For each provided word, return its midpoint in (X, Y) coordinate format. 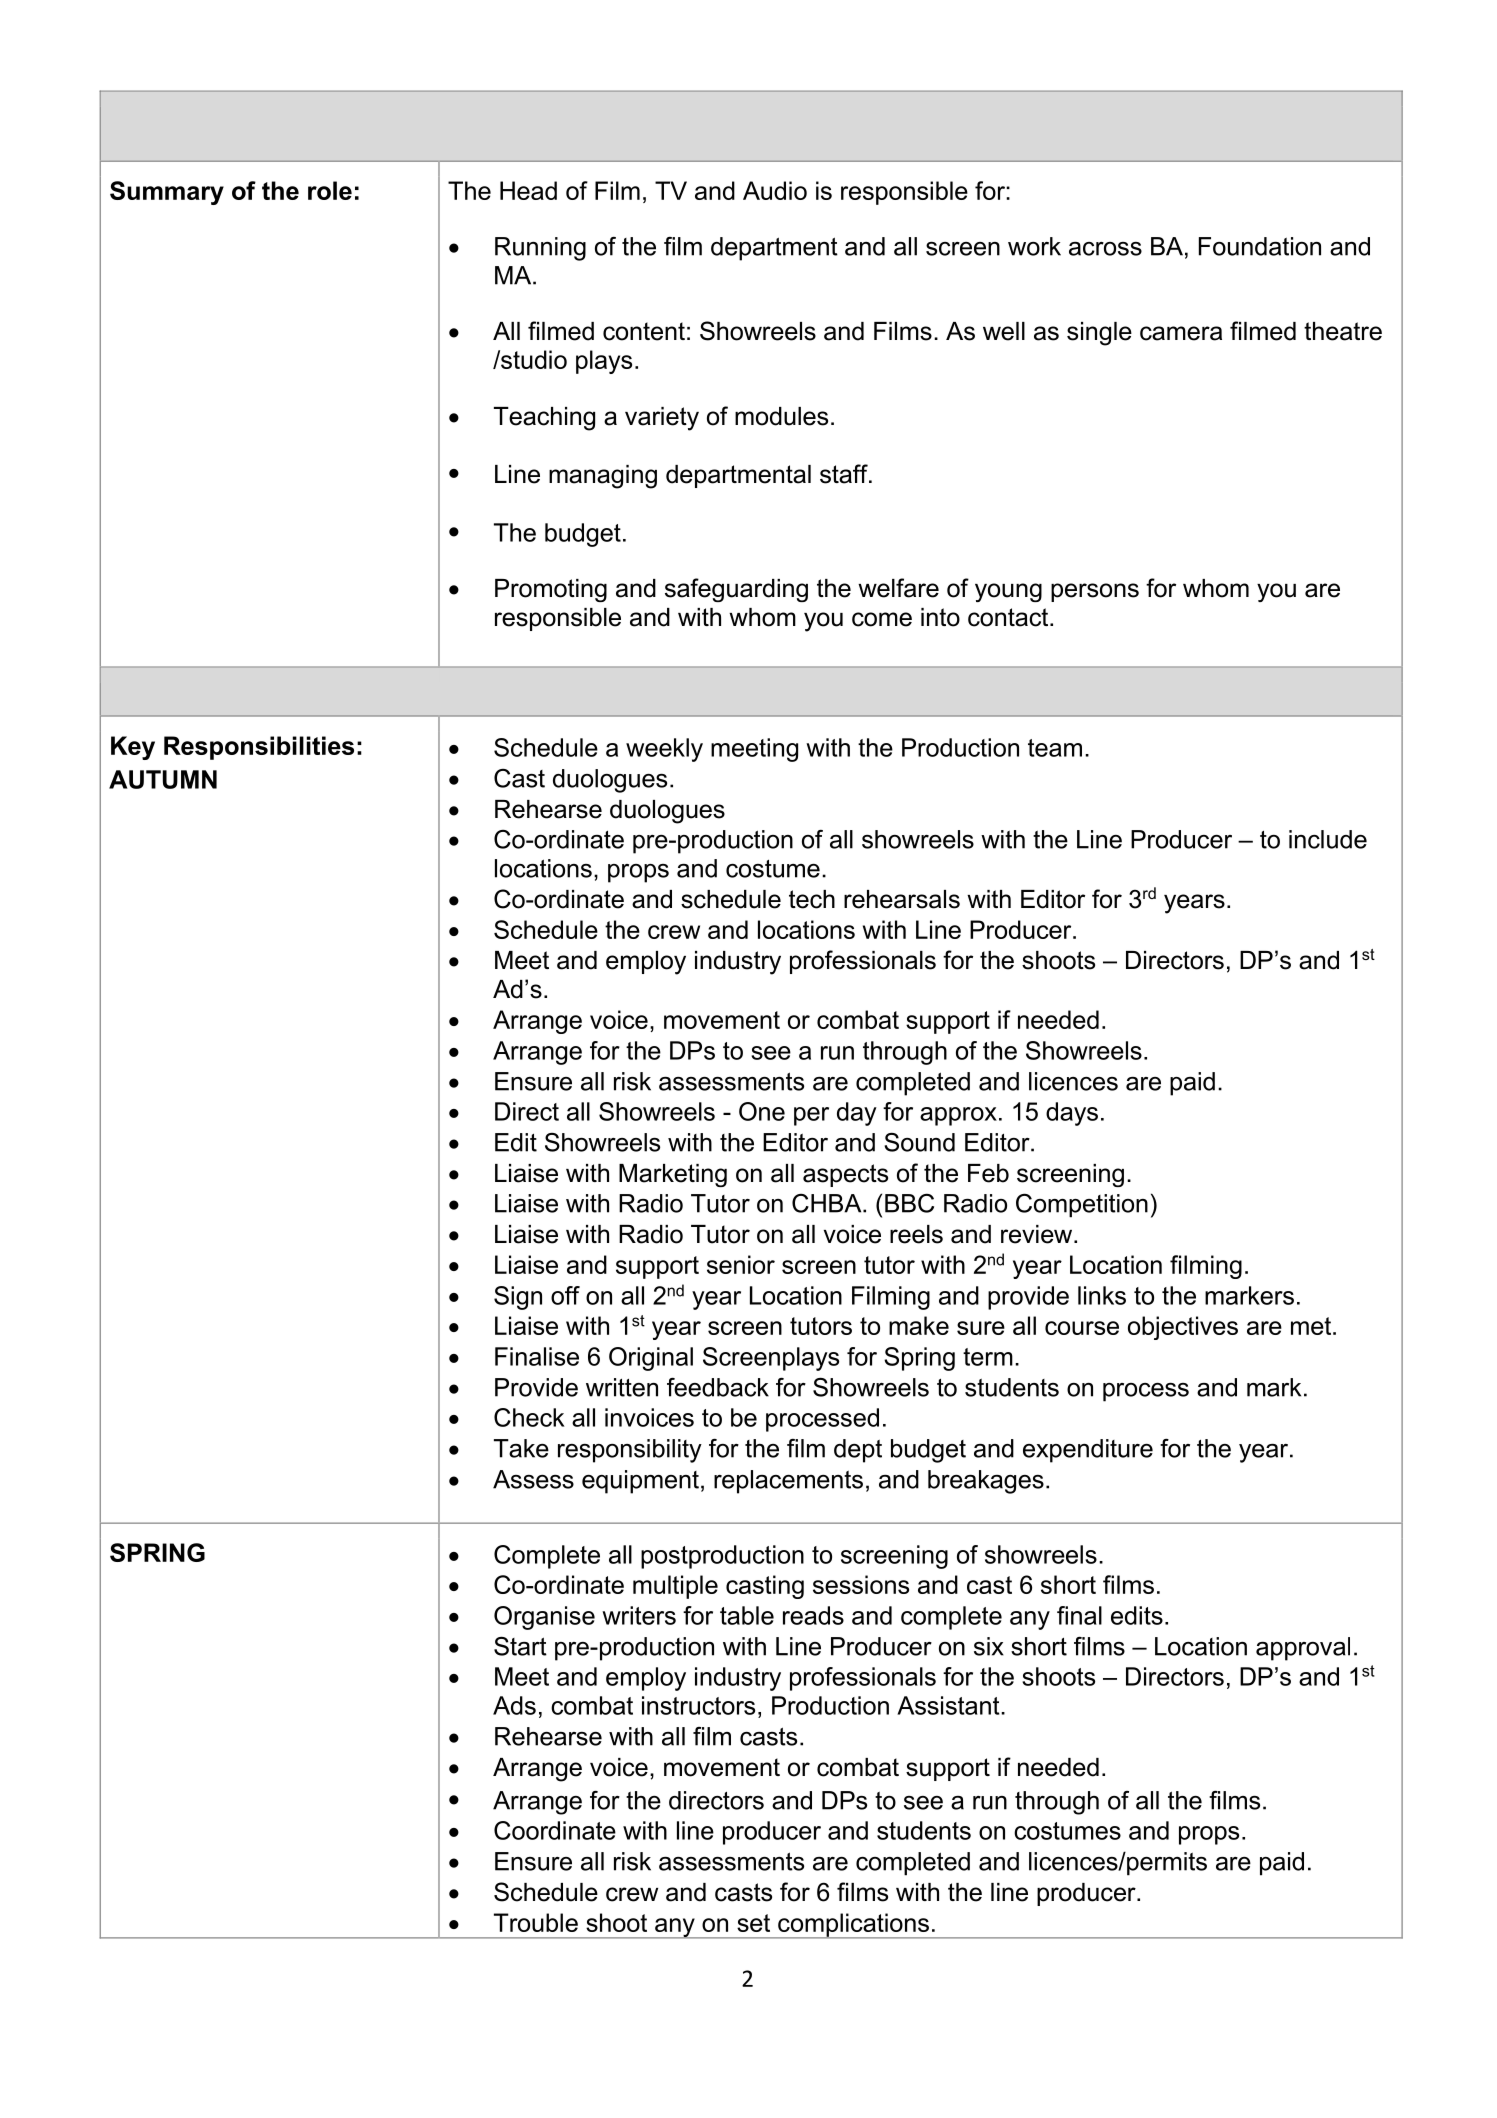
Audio (775, 190)
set (753, 1923)
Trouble (536, 1922)
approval (1303, 1649)
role (330, 190)
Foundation (1260, 246)
